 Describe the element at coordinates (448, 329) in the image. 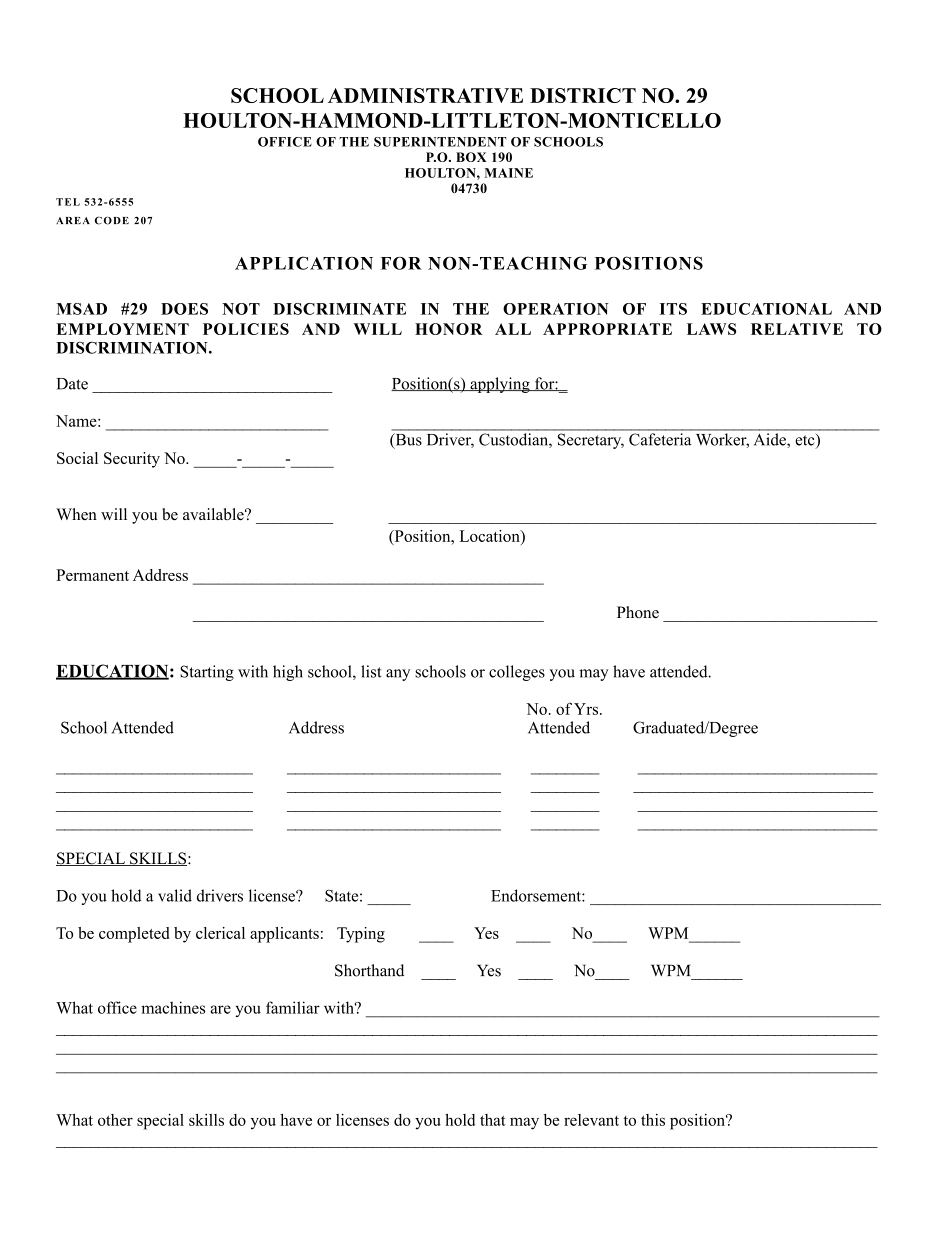

I see `HONOR` at that location.
